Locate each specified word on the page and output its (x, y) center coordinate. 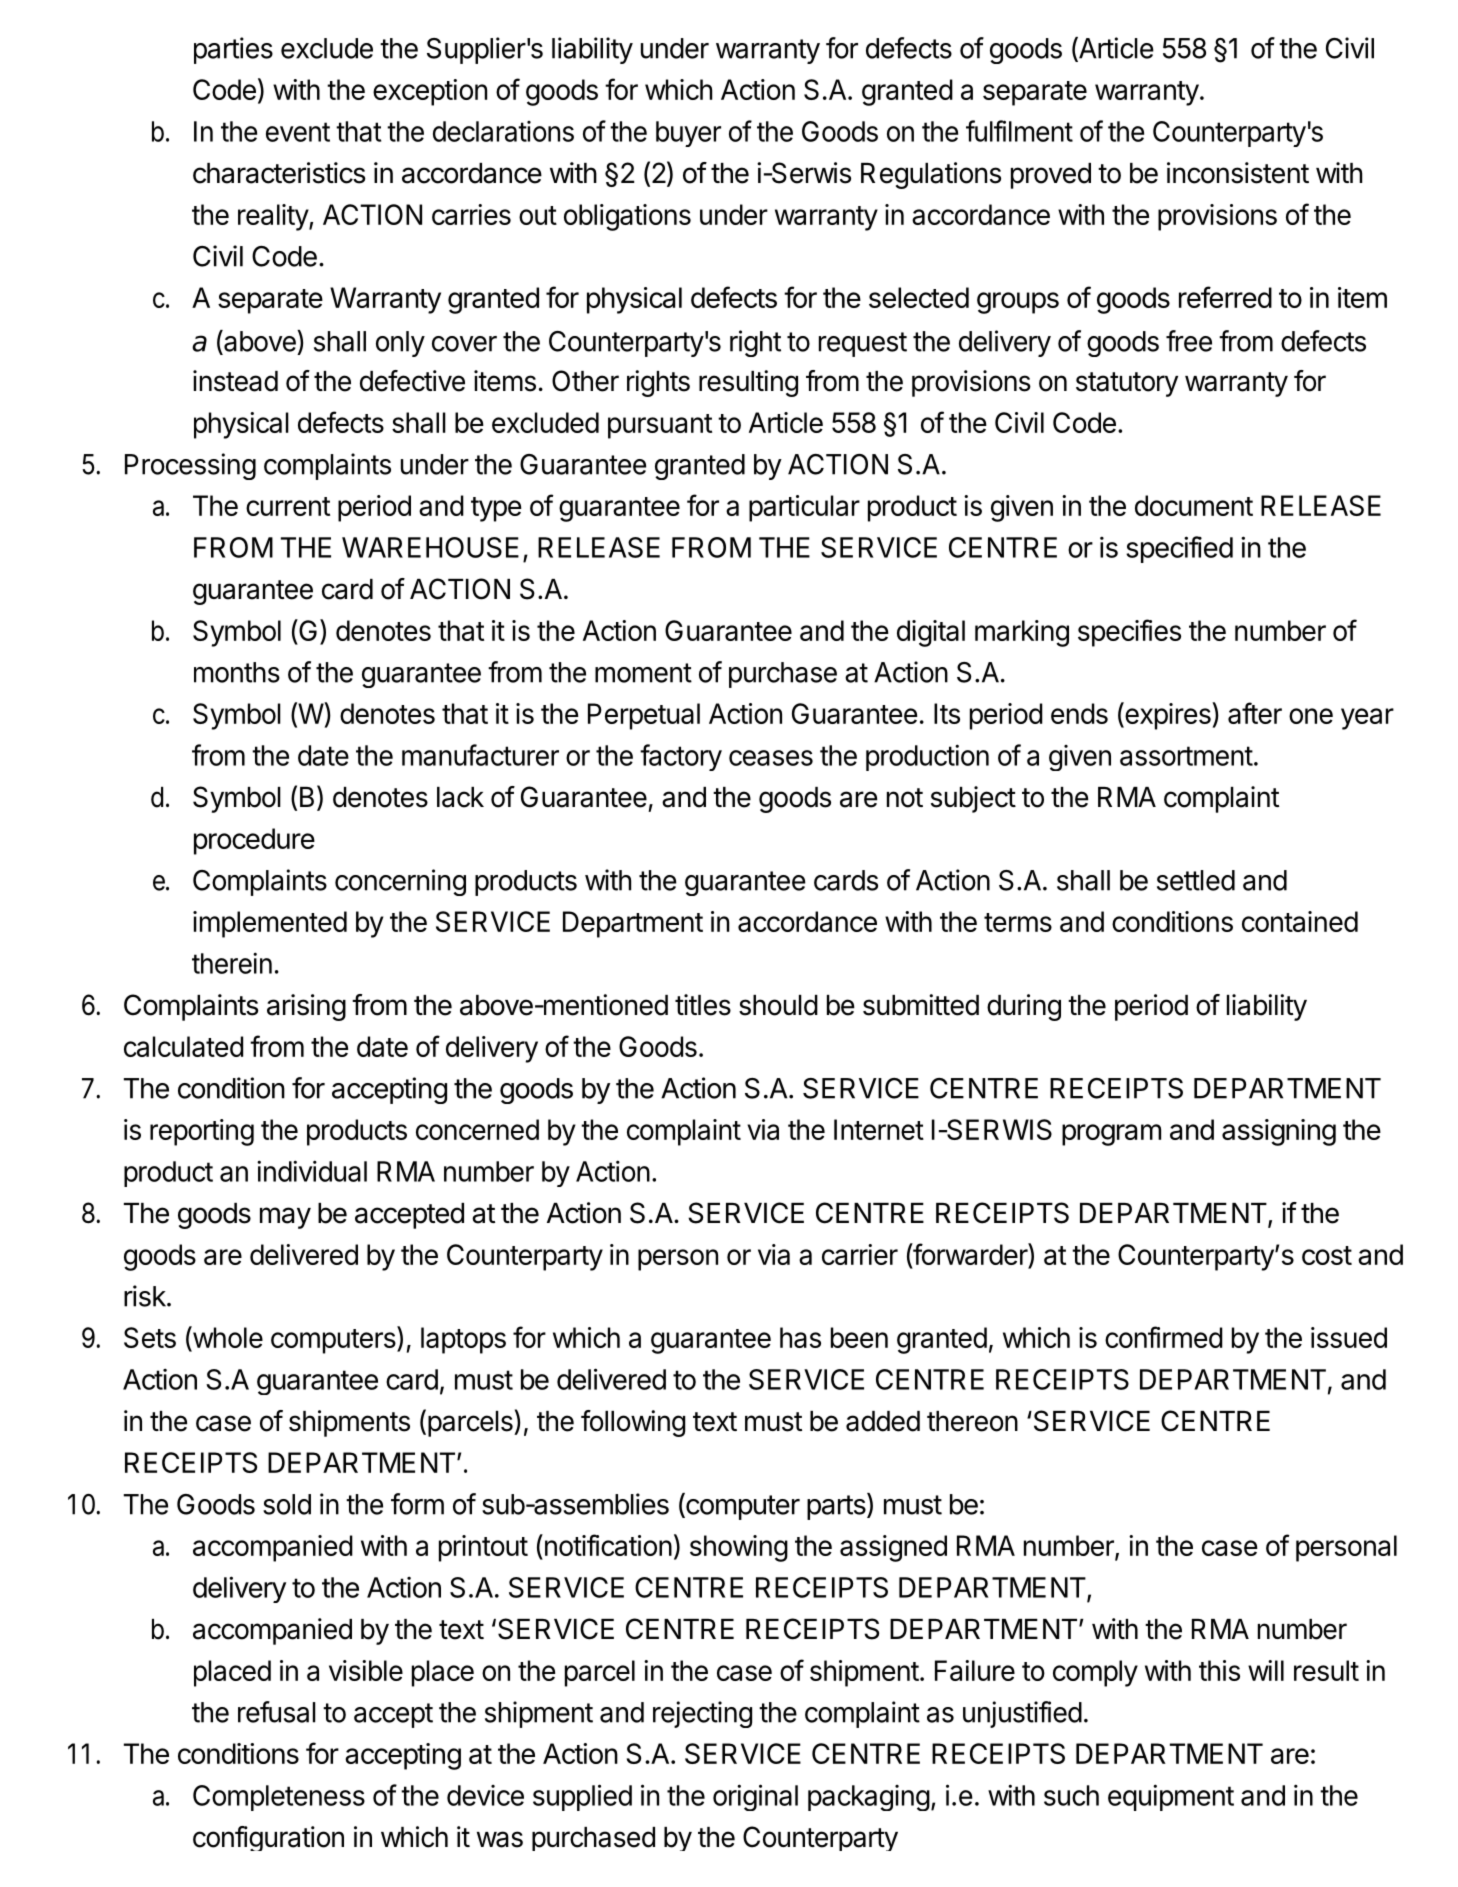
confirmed (1164, 1337)
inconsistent (1238, 173)
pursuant (660, 426)
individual (312, 1171)
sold (287, 1504)
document (1194, 505)
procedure (254, 841)
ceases (771, 758)
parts (837, 1506)
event (298, 132)
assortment (1186, 756)
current (288, 506)
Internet (879, 1129)
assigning (1279, 1132)
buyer (688, 134)
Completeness (279, 1798)
